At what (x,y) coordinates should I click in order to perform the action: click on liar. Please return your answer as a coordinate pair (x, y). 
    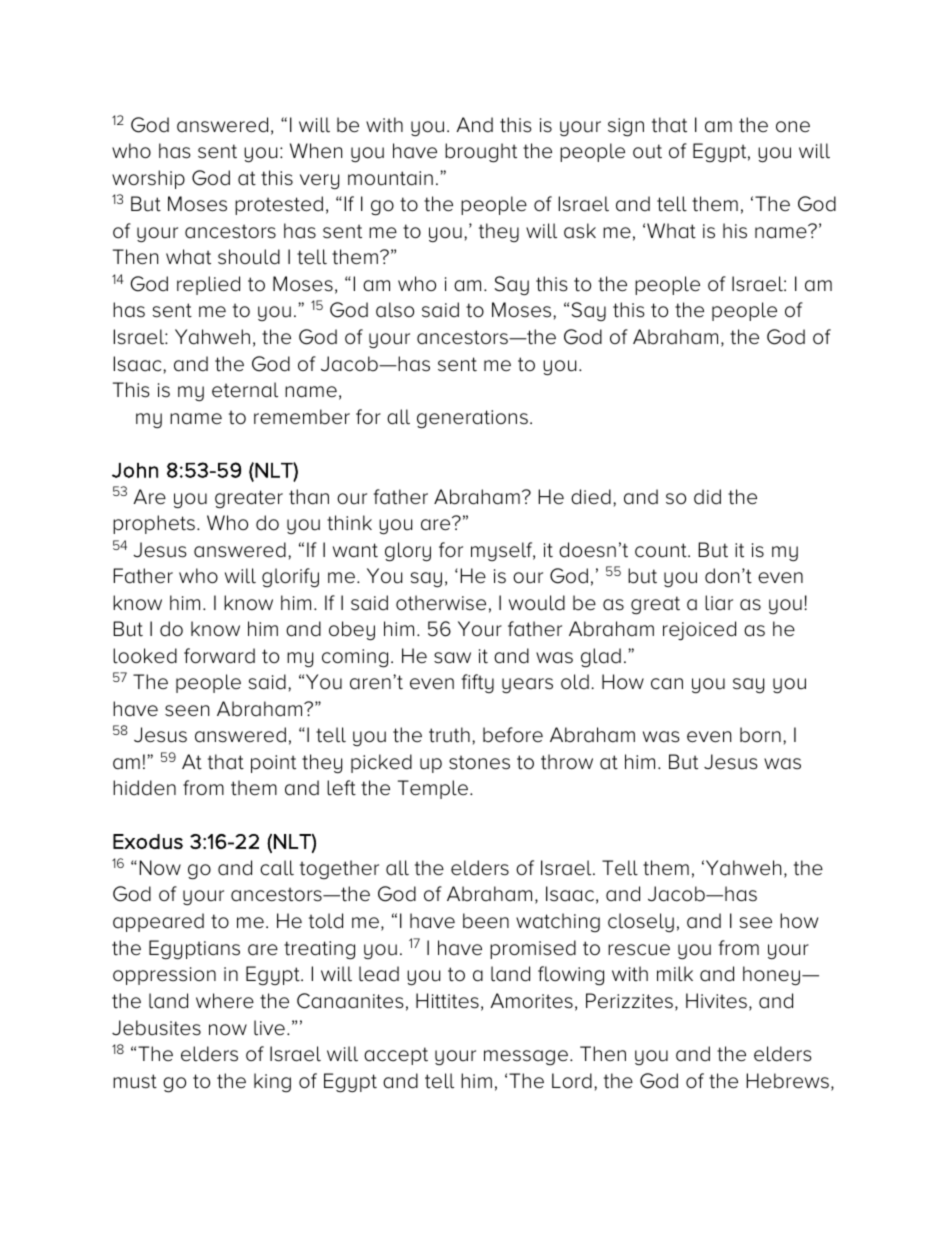
    Looking at the image, I should click on (719, 603).
